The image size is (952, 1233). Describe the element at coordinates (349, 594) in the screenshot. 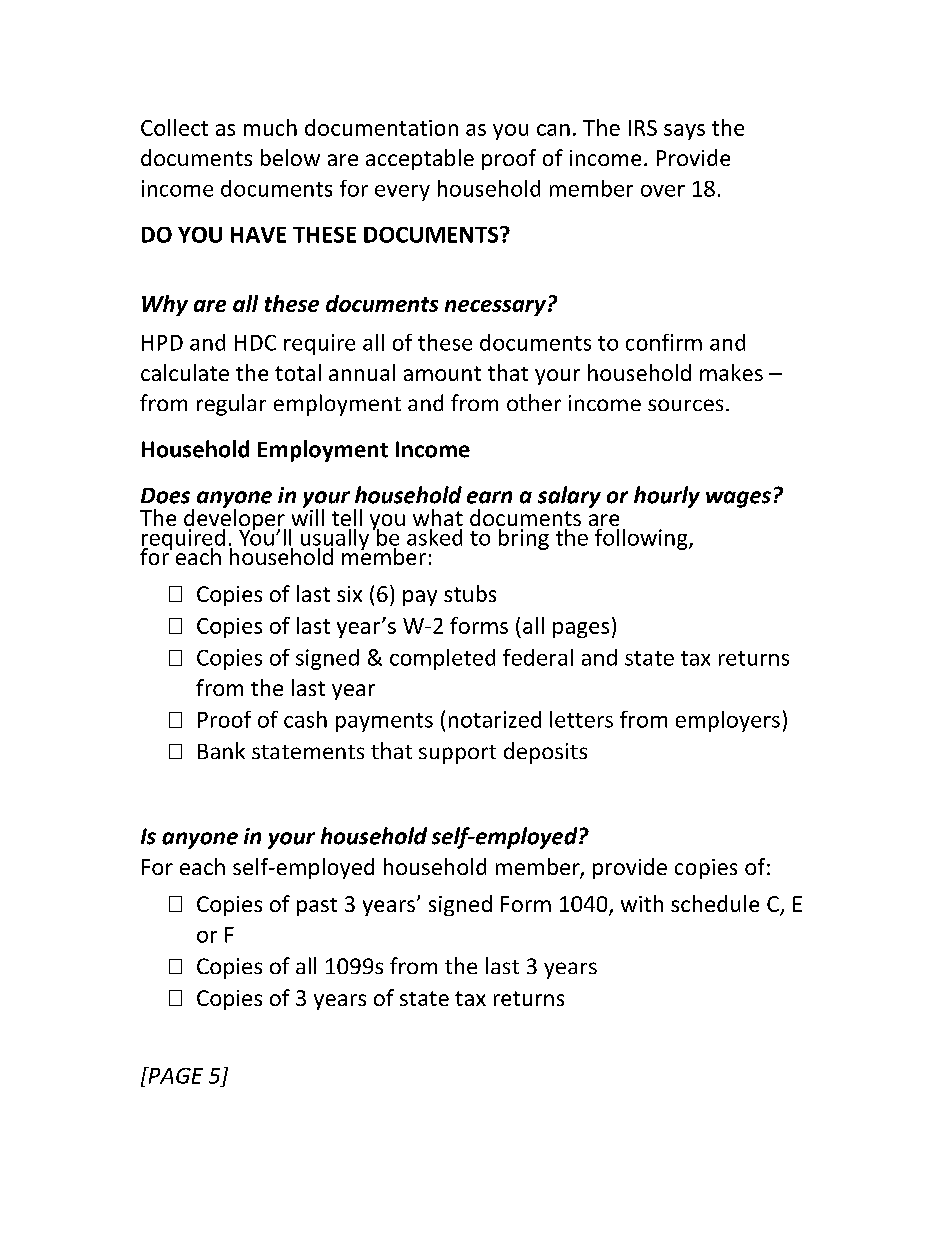

I see `six` at that location.
